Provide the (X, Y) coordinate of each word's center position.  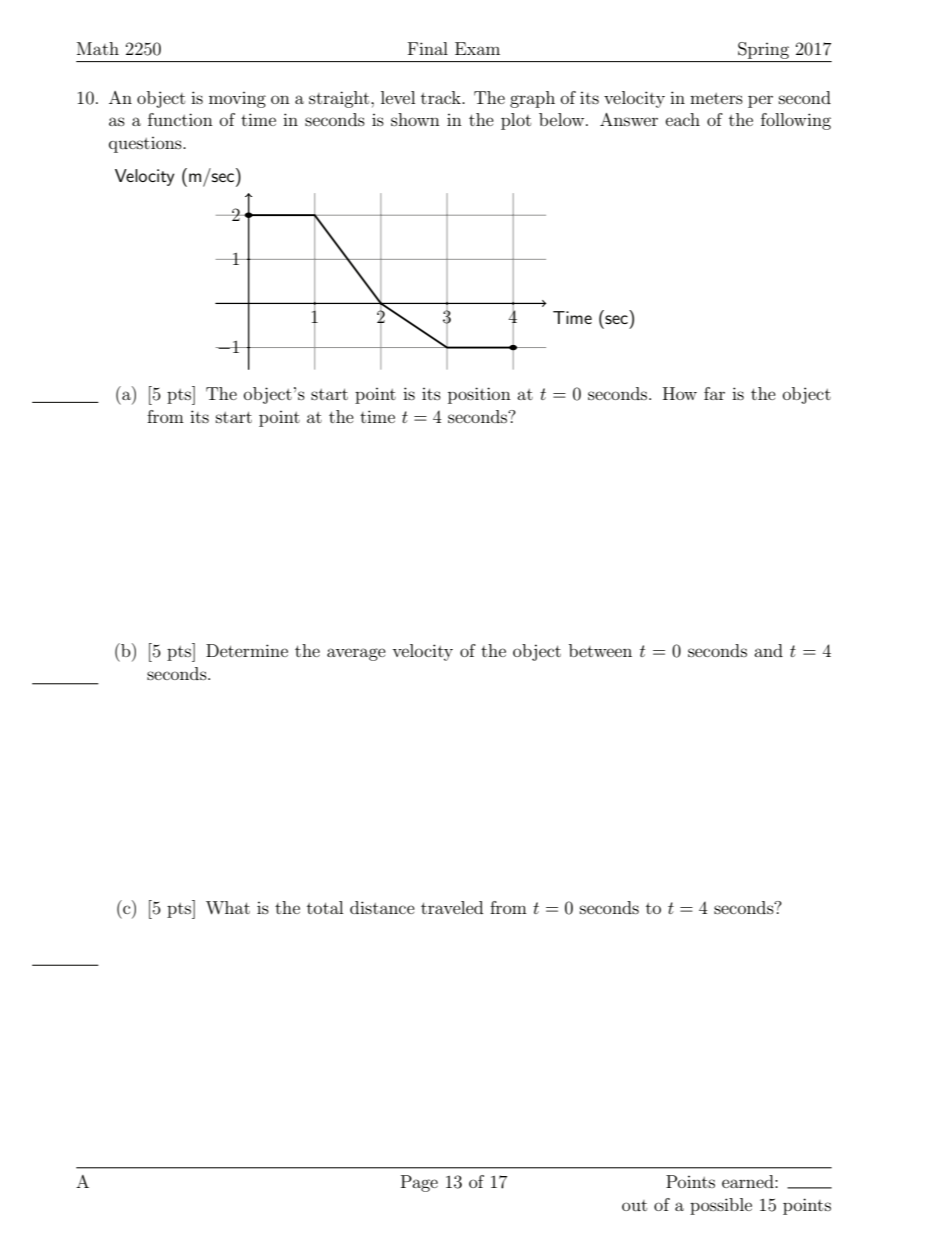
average (356, 654)
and (768, 650)
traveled (452, 907)
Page (419, 1183)
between (600, 650)
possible (721, 1206)
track (442, 97)
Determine (247, 650)
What (228, 907)
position (479, 395)
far (714, 393)
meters (716, 98)
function (180, 119)
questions (146, 145)
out (634, 1205)
